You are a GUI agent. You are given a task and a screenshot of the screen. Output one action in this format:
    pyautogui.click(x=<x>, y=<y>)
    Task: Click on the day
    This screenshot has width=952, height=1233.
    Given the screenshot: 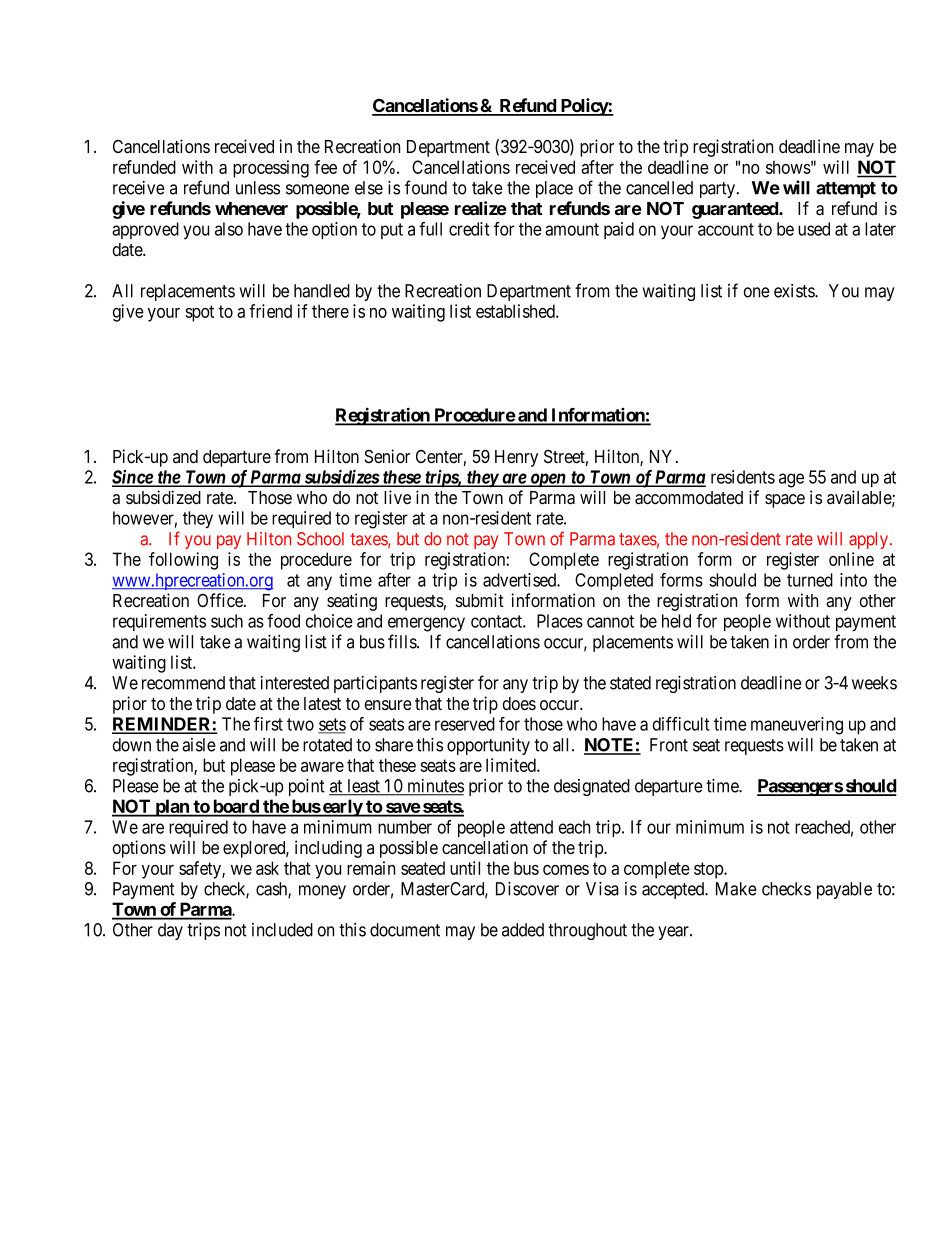 What is the action you would take?
    pyautogui.click(x=170, y=931)
